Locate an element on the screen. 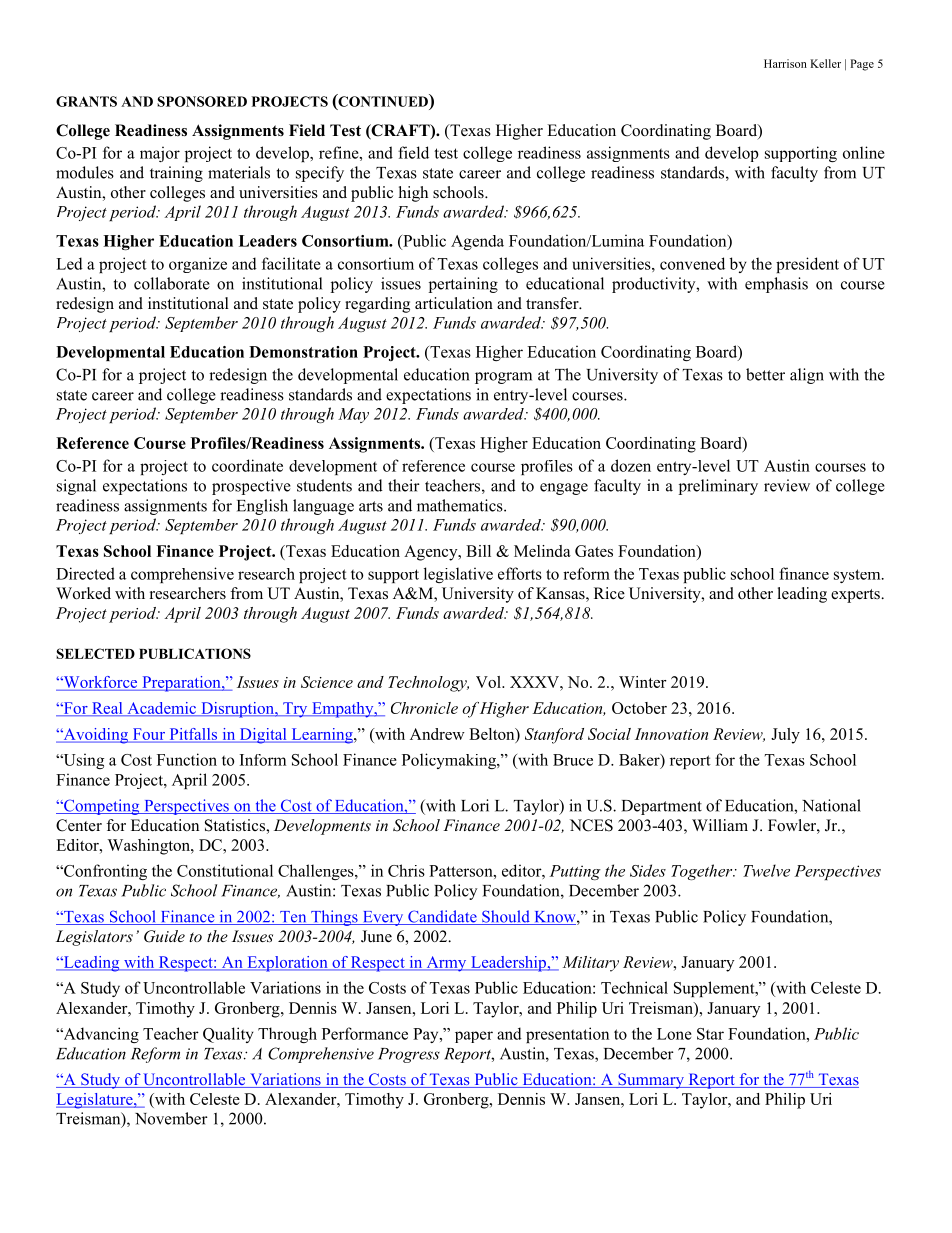 The width and height of the screenshot is (952, 1233). legislative is located at coordinates (458, 575).
